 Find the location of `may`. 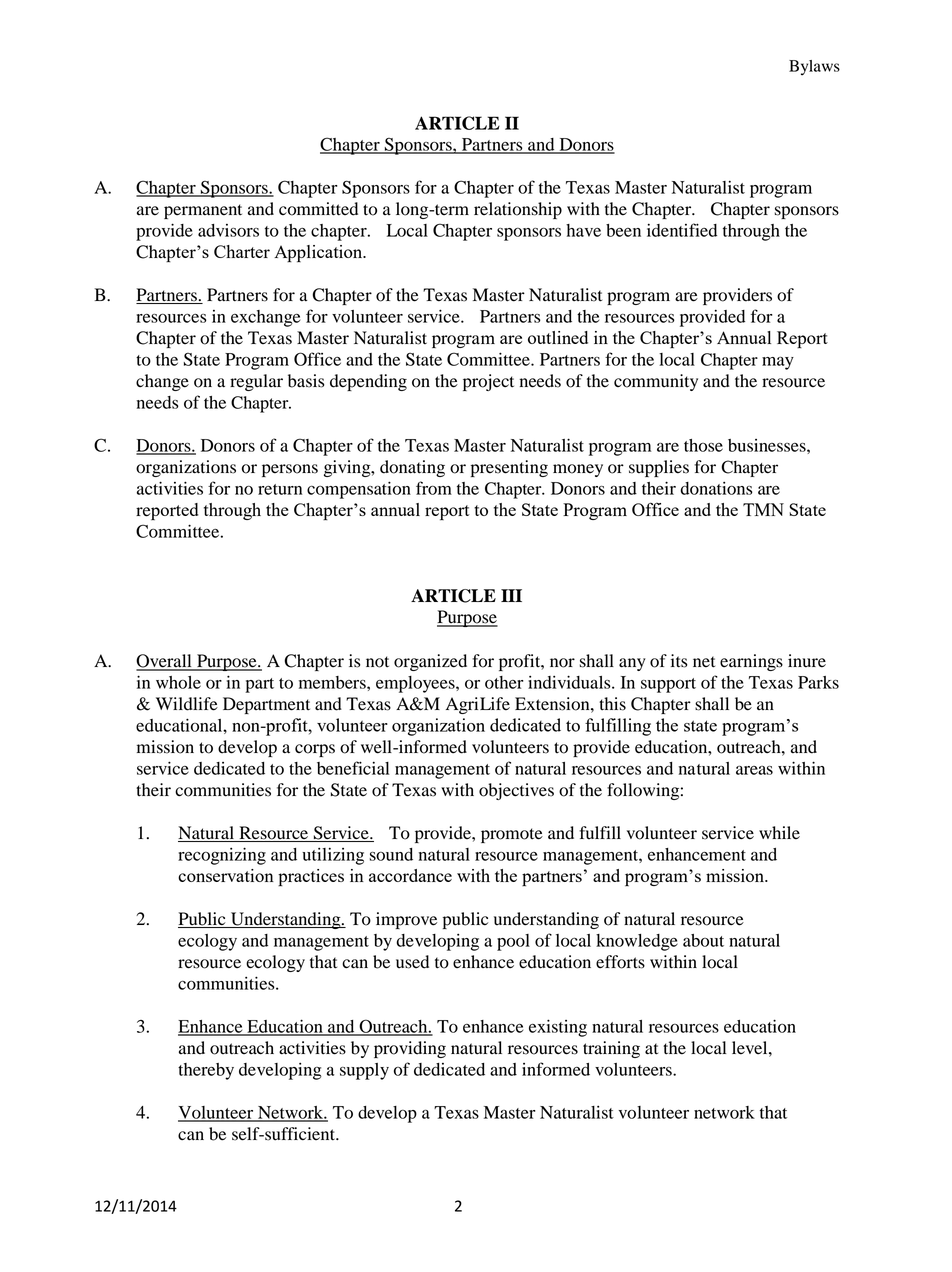

may is located at coordinates (778, 363).
